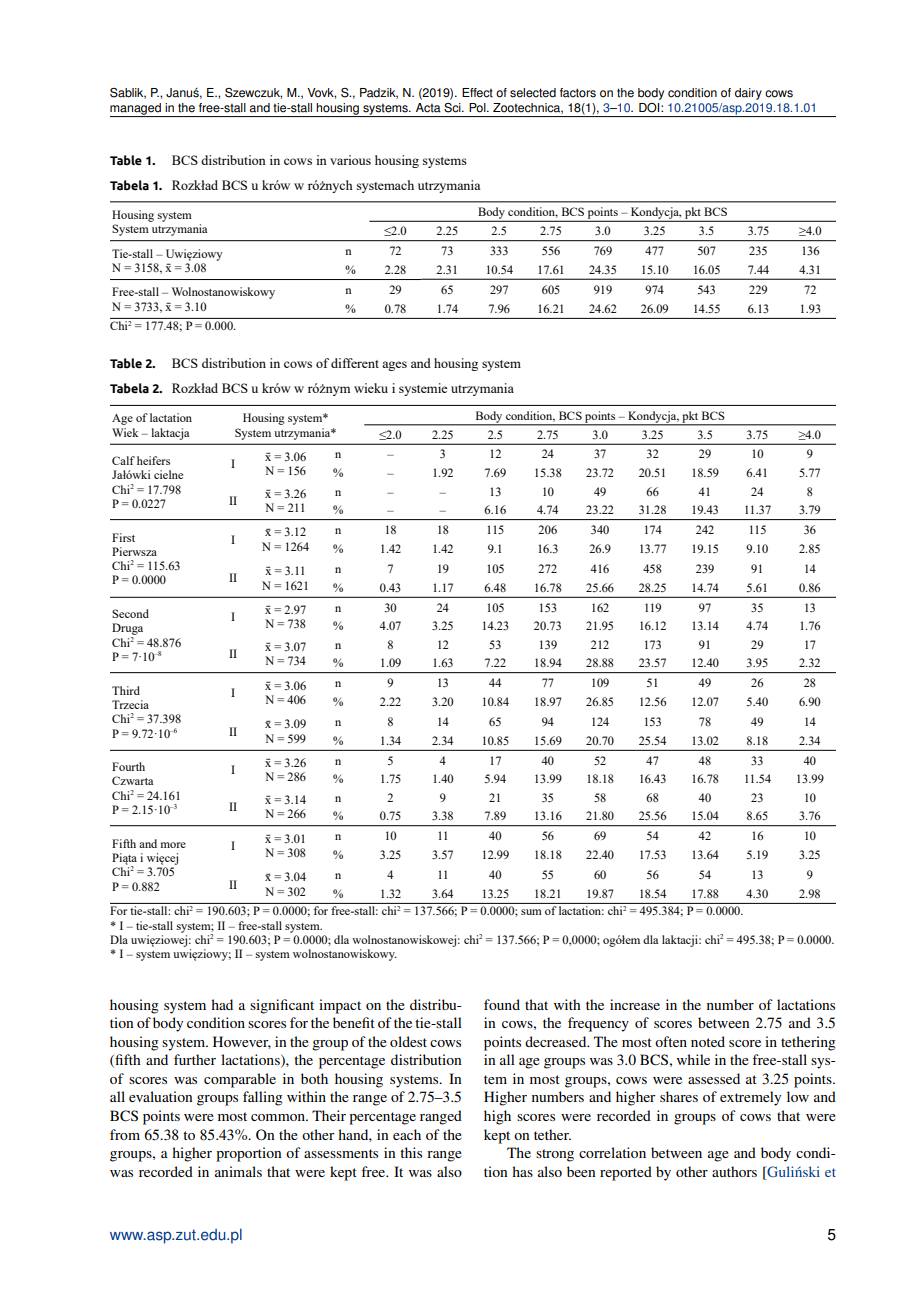 This screenshot has height=1308, width=924. What do you see at coordinates (355, 363) in the screenshot?
I see `different` at bounding box center [355, 363].
